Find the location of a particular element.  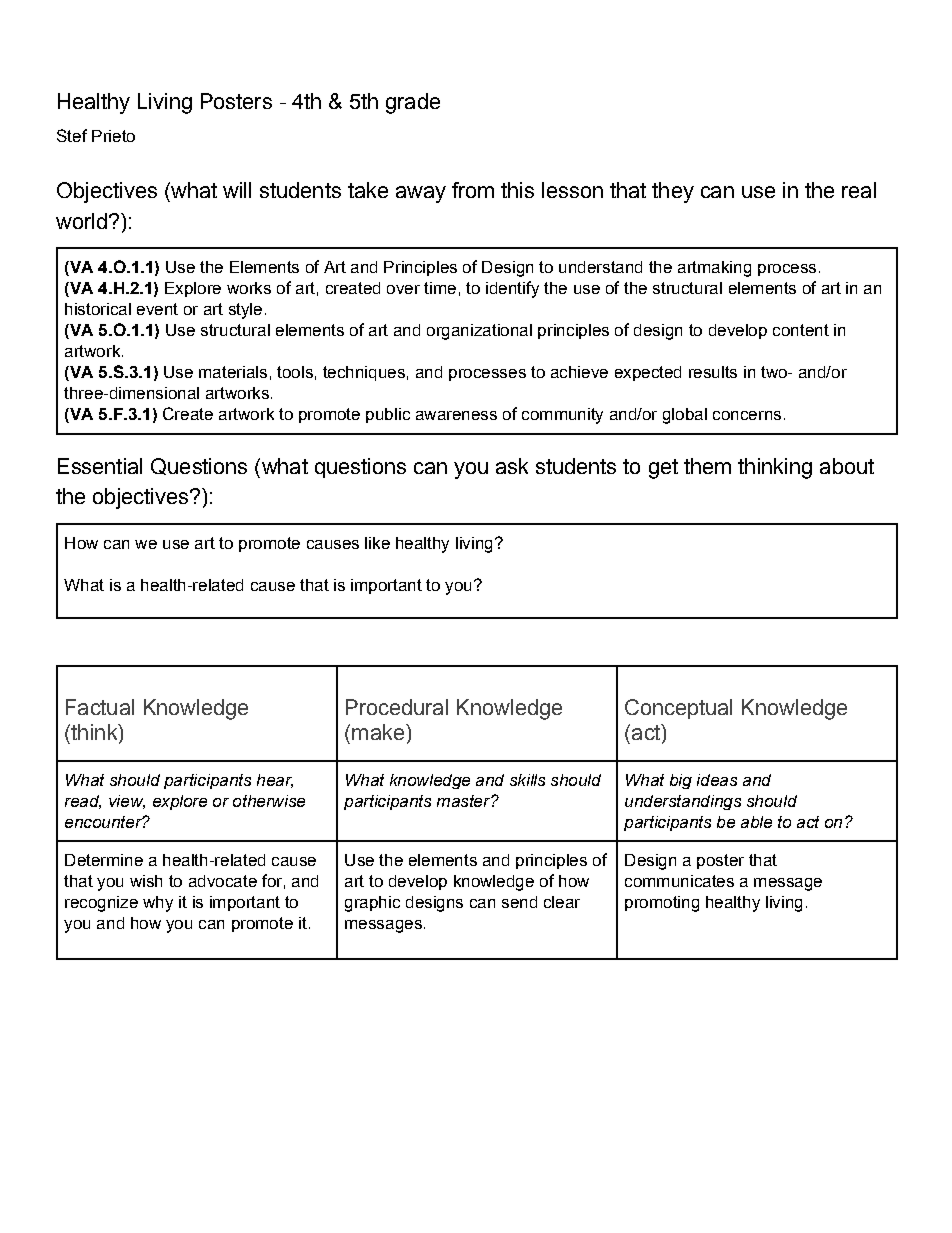

send is located at coordinates (519, 902).
